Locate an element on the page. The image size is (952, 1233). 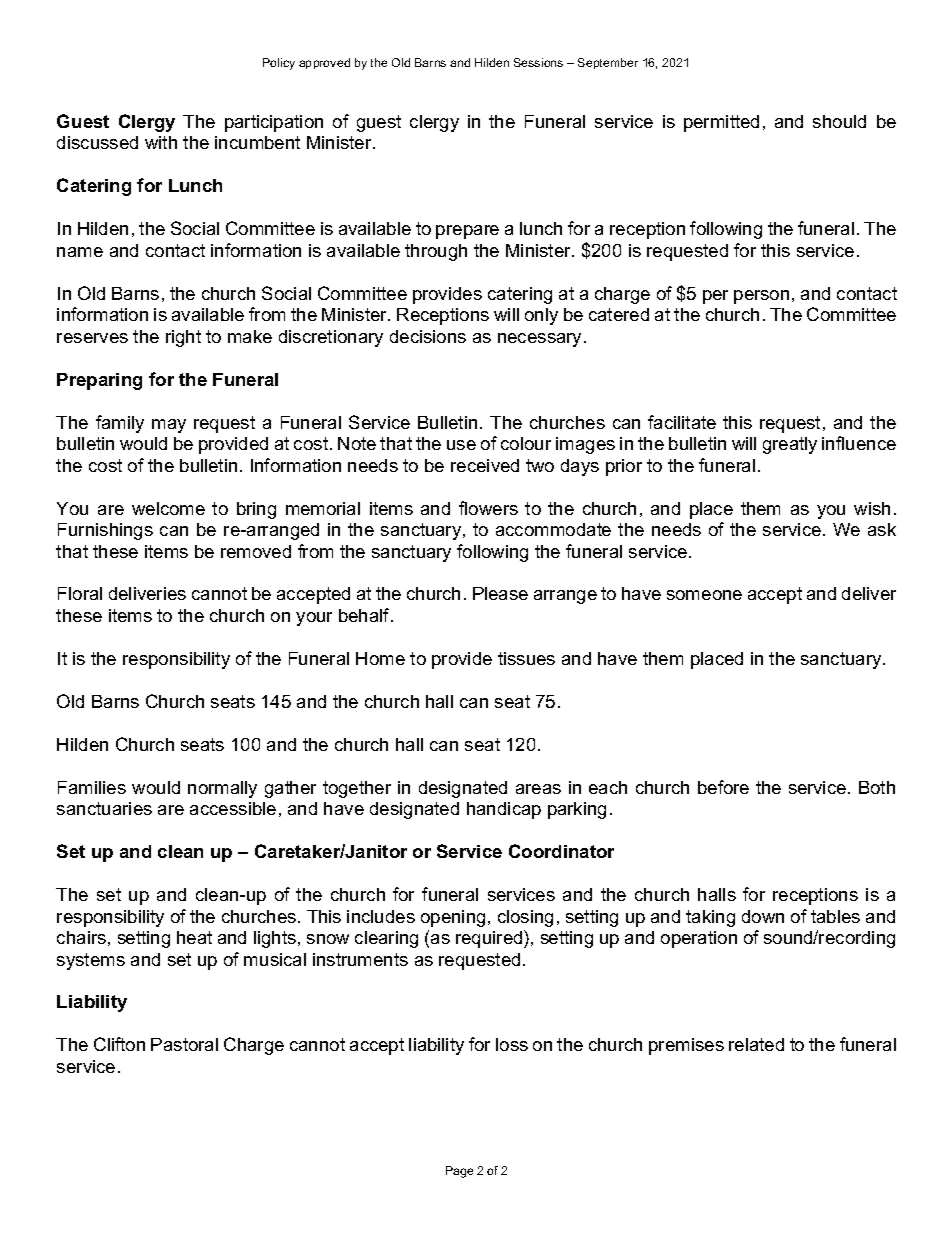
before is located at coordinates (723, 787).
